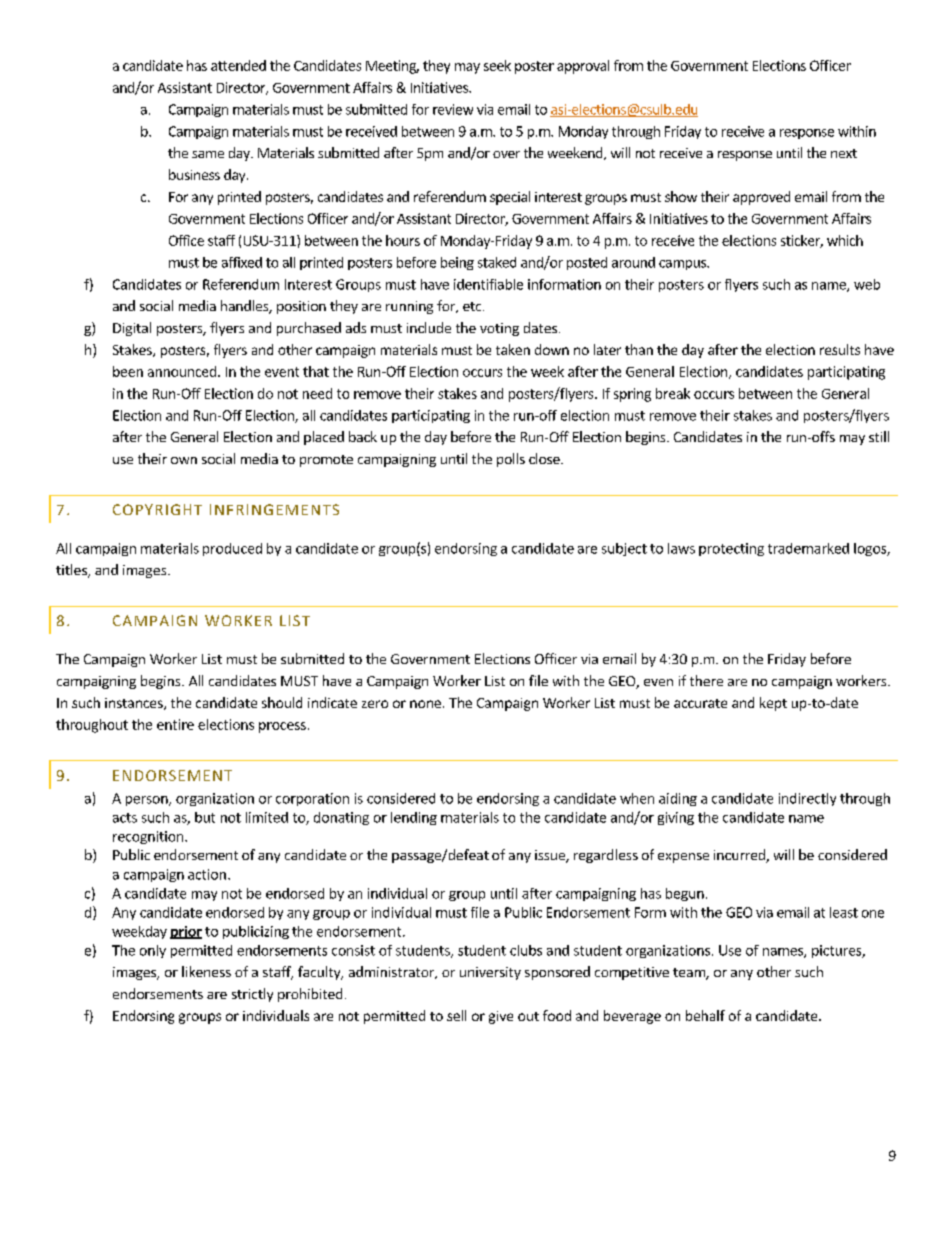  What do you see at coordinates (157, 509) in the document?
I see `COPYRIGHT` at bounding box center [157, 509].
